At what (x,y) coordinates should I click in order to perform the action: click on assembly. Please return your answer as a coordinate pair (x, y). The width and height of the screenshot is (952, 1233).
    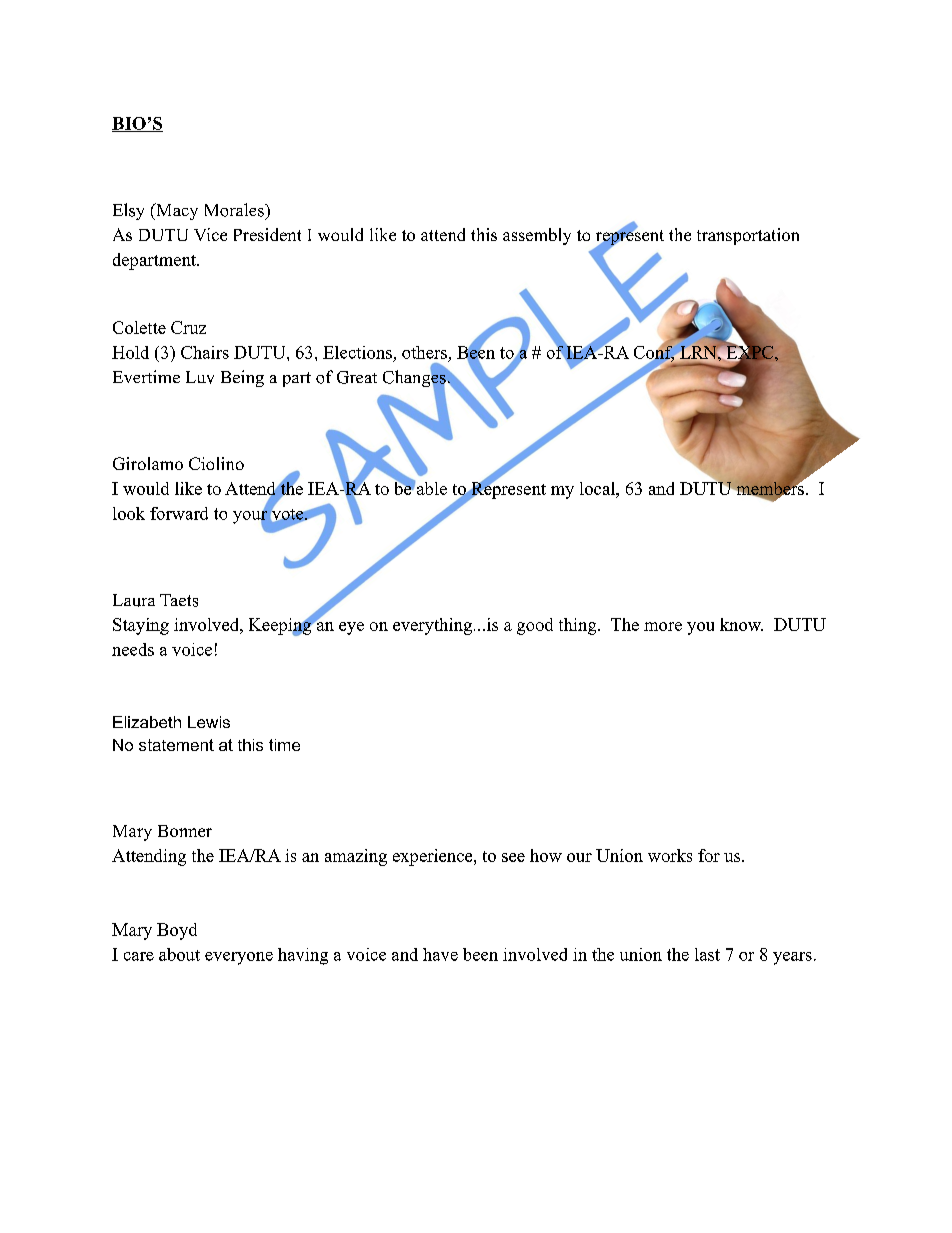
    Looking at the image, I should click on (537, 236).
